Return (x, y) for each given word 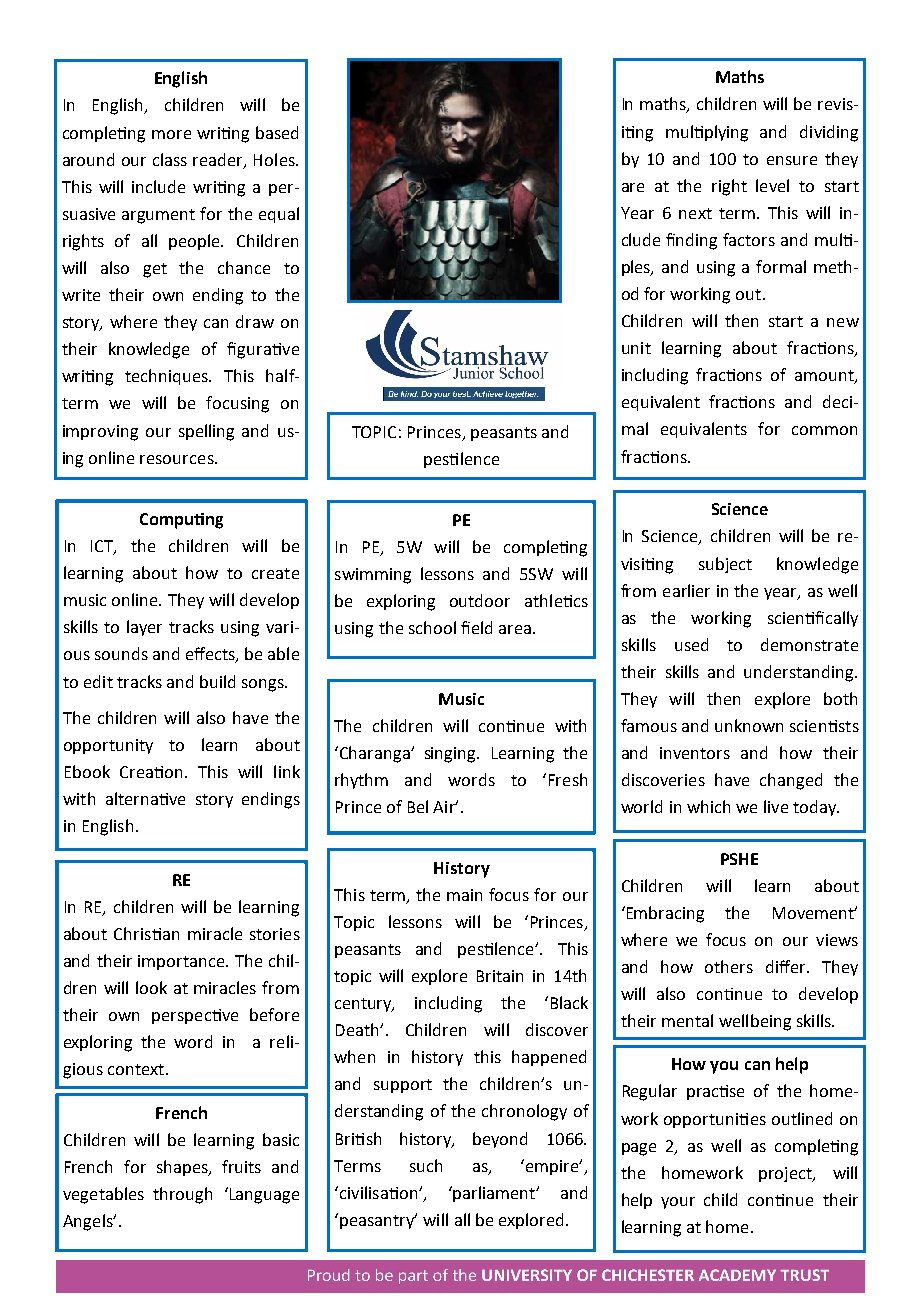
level (772, 185)
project (786, 1174)
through (182, 1195)
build (217, 681)
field (476, 627)
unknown (749, 725)
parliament (494, 1194)
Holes (275, 159)
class (170, 159)
